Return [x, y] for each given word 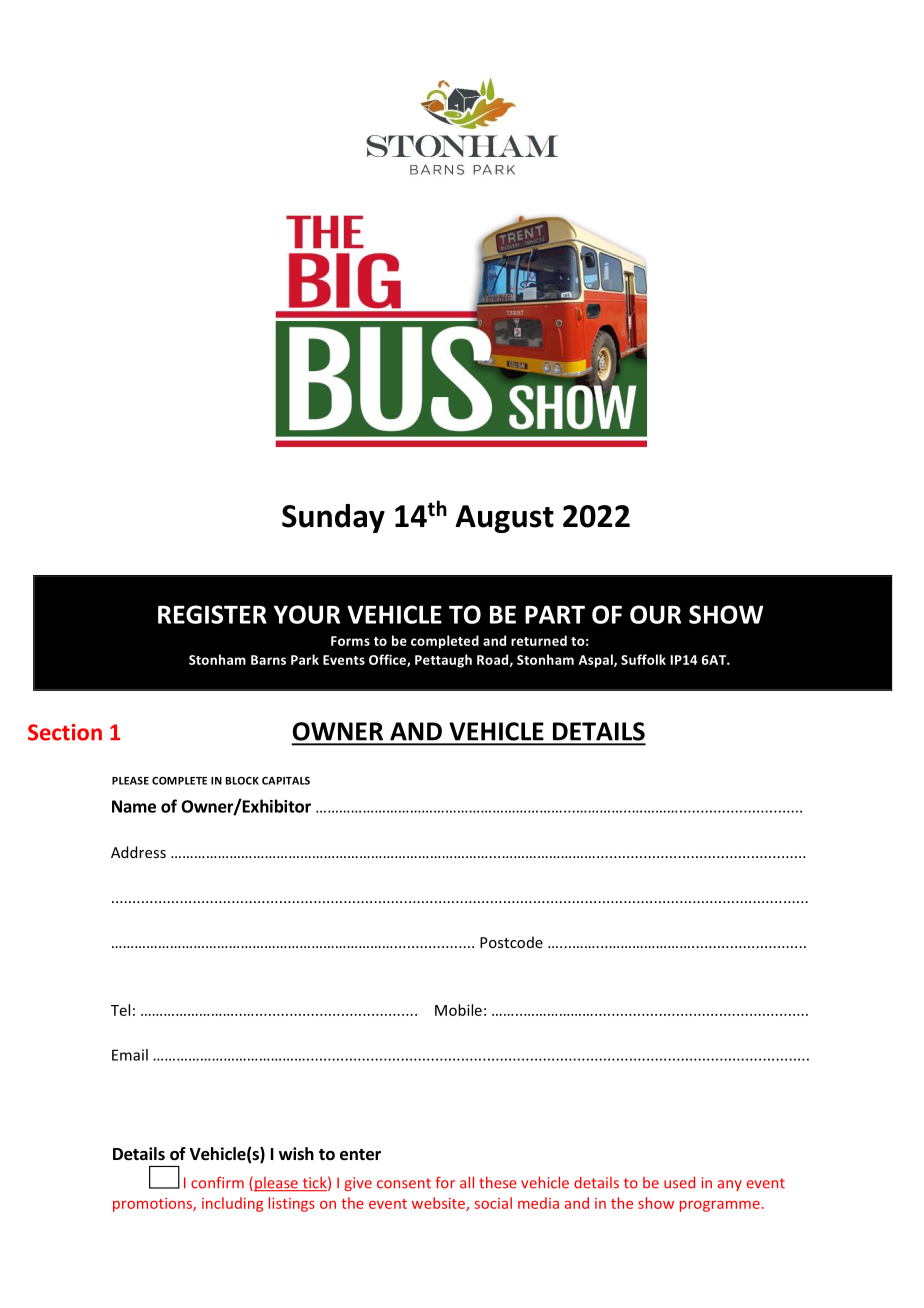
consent [404, 1183]
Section [65, 732]
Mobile [458, 1010]
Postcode [511, 942]
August [504, 519]
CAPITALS [286, 781]
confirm [217, 1182]
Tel [120, 1010]
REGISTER [212, 614]
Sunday [333, 518]
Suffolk [643, 659]
